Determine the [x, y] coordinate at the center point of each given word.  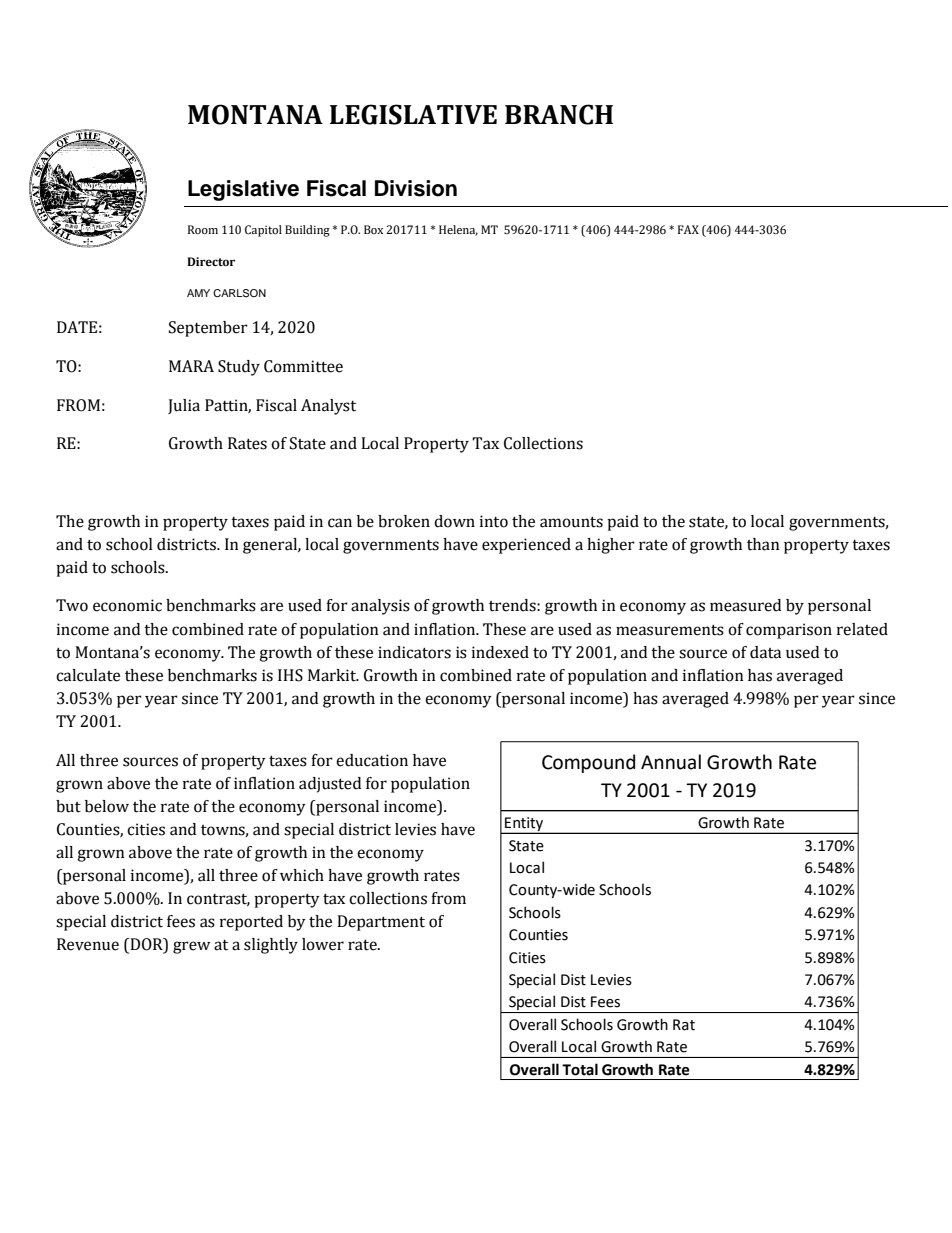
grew [191, 947]
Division [416, 188]
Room [203, 230]
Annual [671, 762]
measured [745, 605]
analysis [380, 607]
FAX [688, 229]
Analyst [328, 407]
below [107, 806]
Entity [524, 825]
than [763, 544]
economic [127, 605]
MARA [191, 366]
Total [580, 1069]
